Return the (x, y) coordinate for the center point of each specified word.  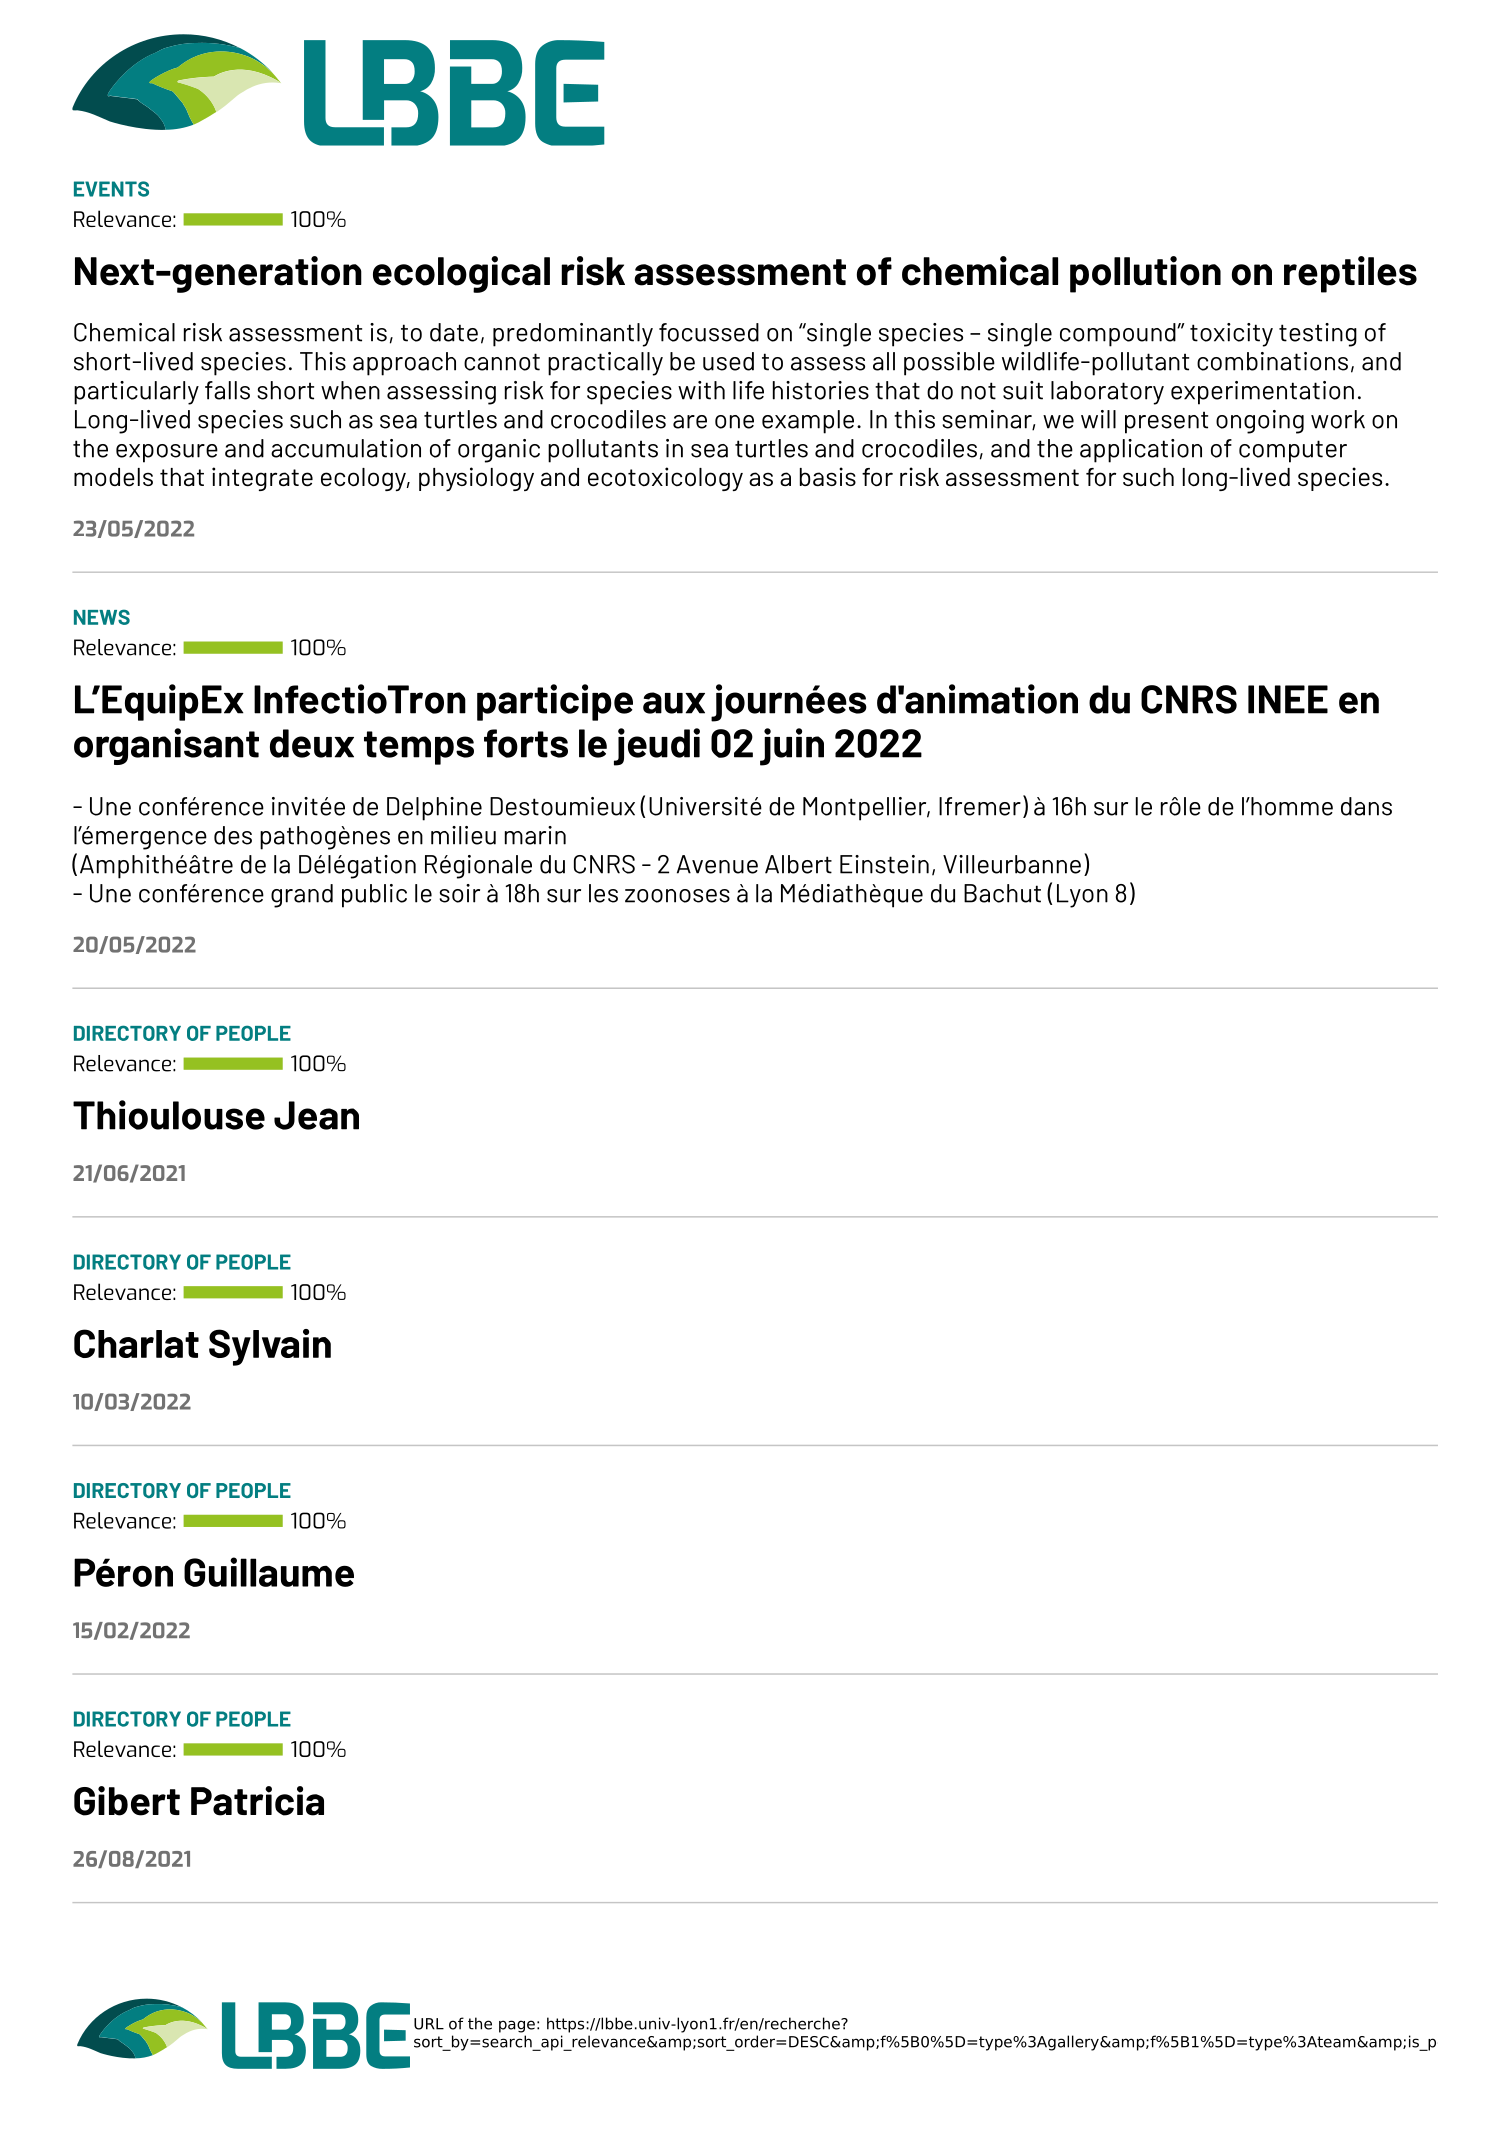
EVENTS (111, 189)
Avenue (717, 864)
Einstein (884, 864)
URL (429, 2024)
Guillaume (269, 1572)
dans (1366, 806)
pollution (1145, 274)
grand (302, 896)
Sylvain (270, 1347)
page (517, 2026)
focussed (709, 332)
